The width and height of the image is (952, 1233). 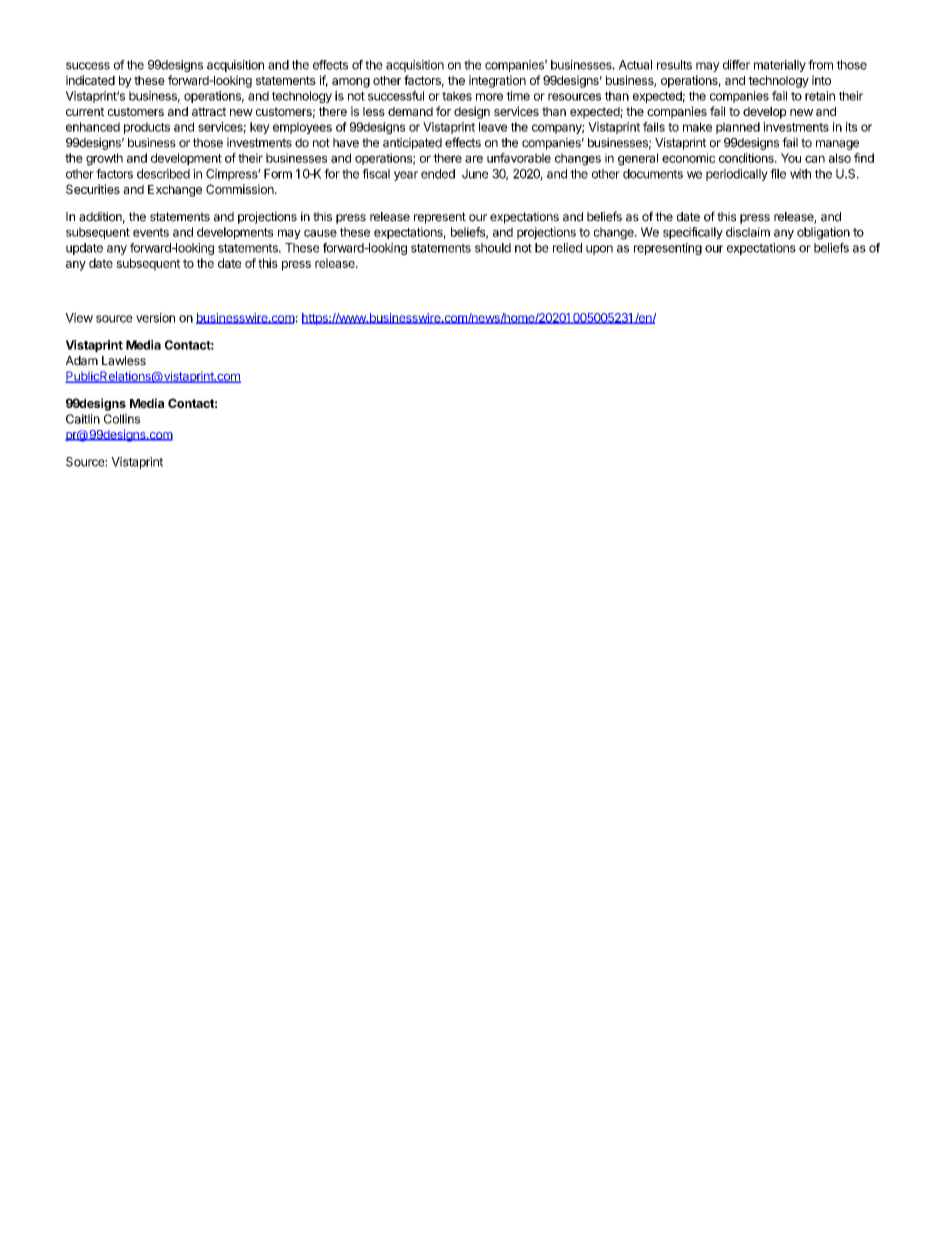 What do you see at coordinates (122, 419) in the image?
I see `Collins` at bounding box center [122, 419].
